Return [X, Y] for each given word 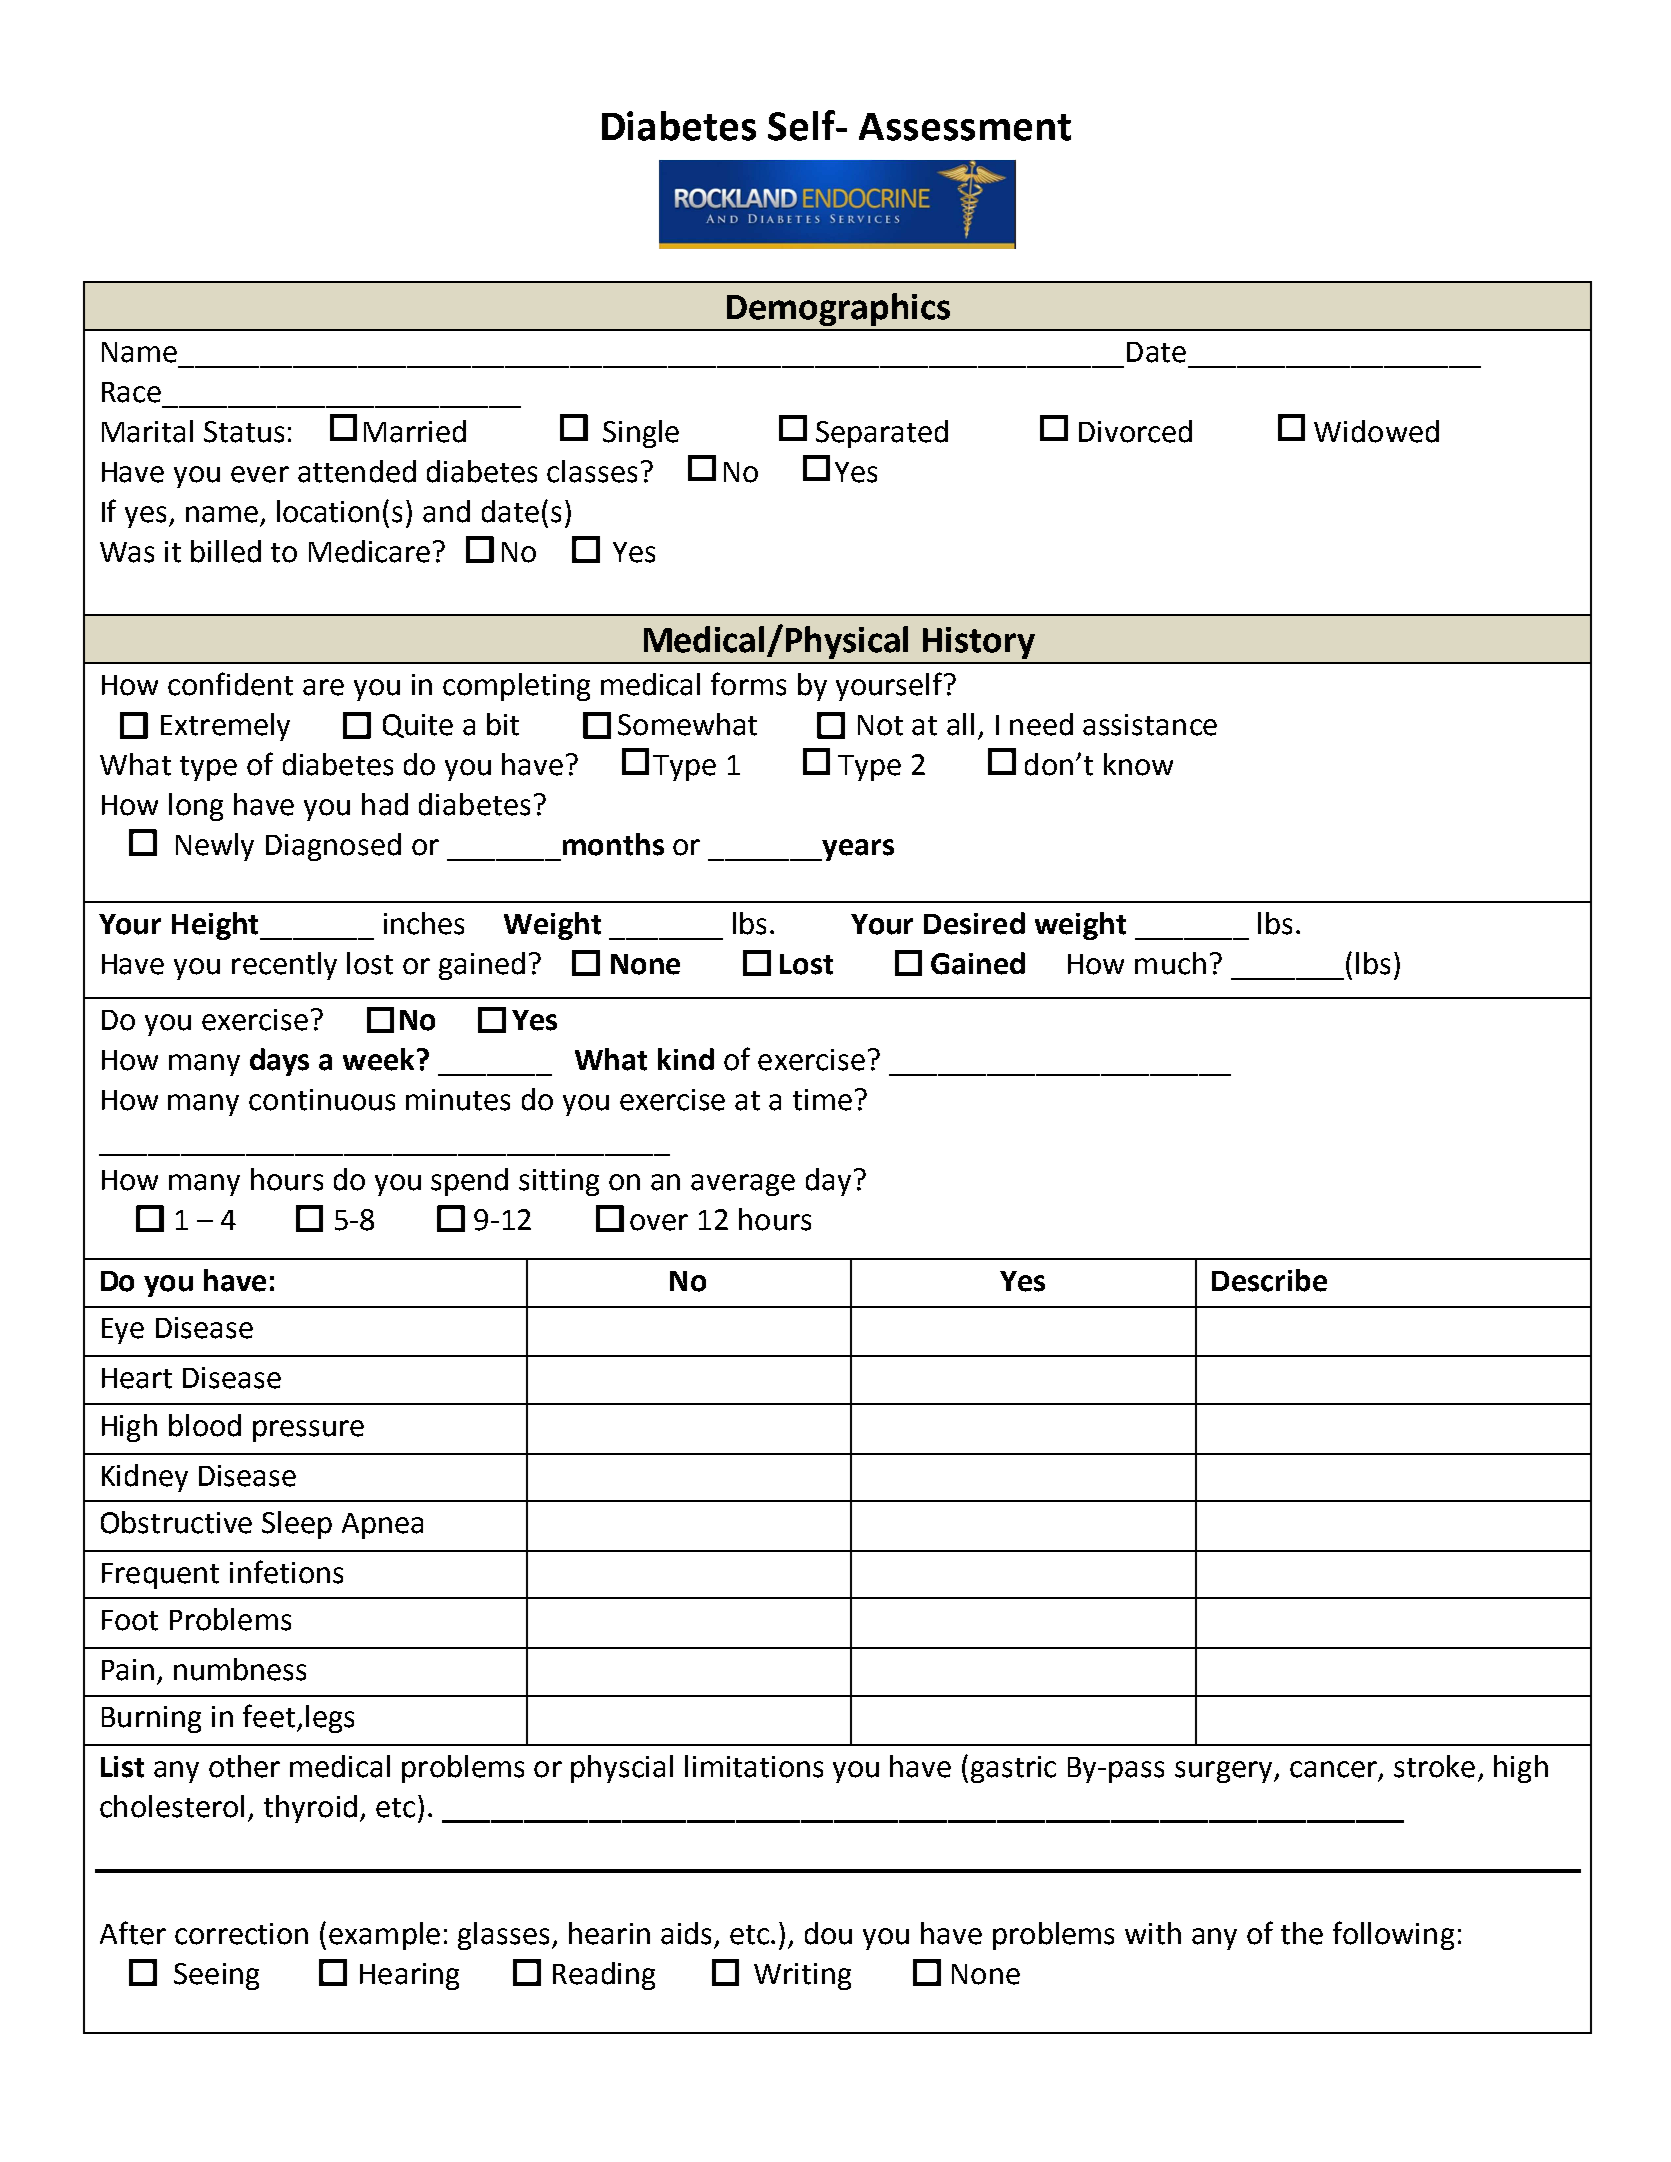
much [1170, 963]
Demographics [838, 309]
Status [244, 432]
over [659, 1222]
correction [241, 1934]
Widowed [1376, 431]
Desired [974, 923]
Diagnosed [333, 847]
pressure [308, 1431]
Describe [1269, 1280]
